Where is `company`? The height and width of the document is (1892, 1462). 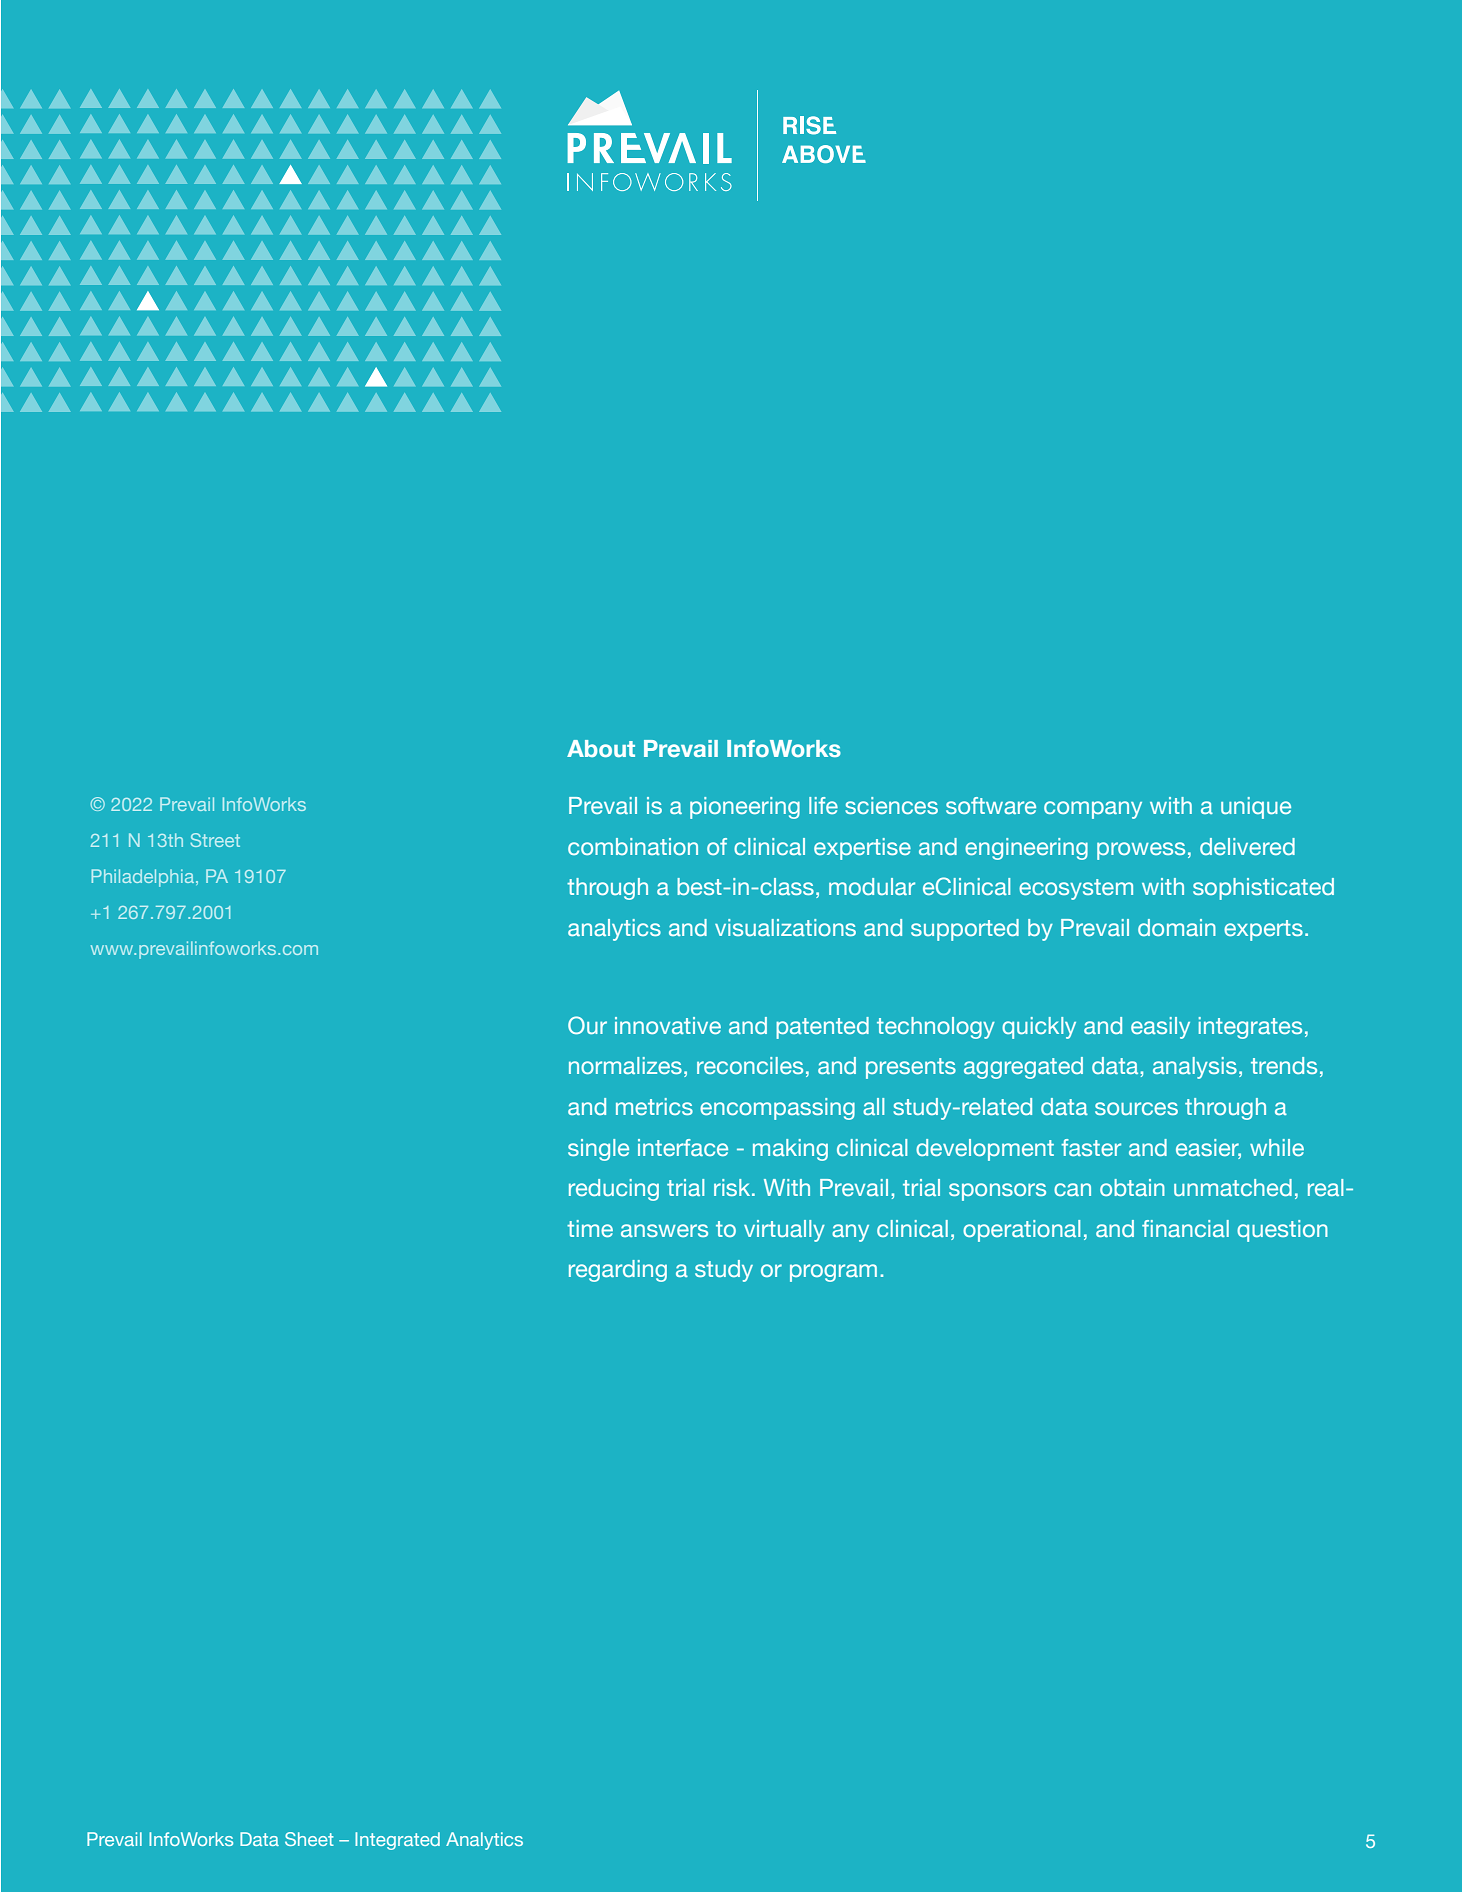
company is located at coordinates (1093, 810).
